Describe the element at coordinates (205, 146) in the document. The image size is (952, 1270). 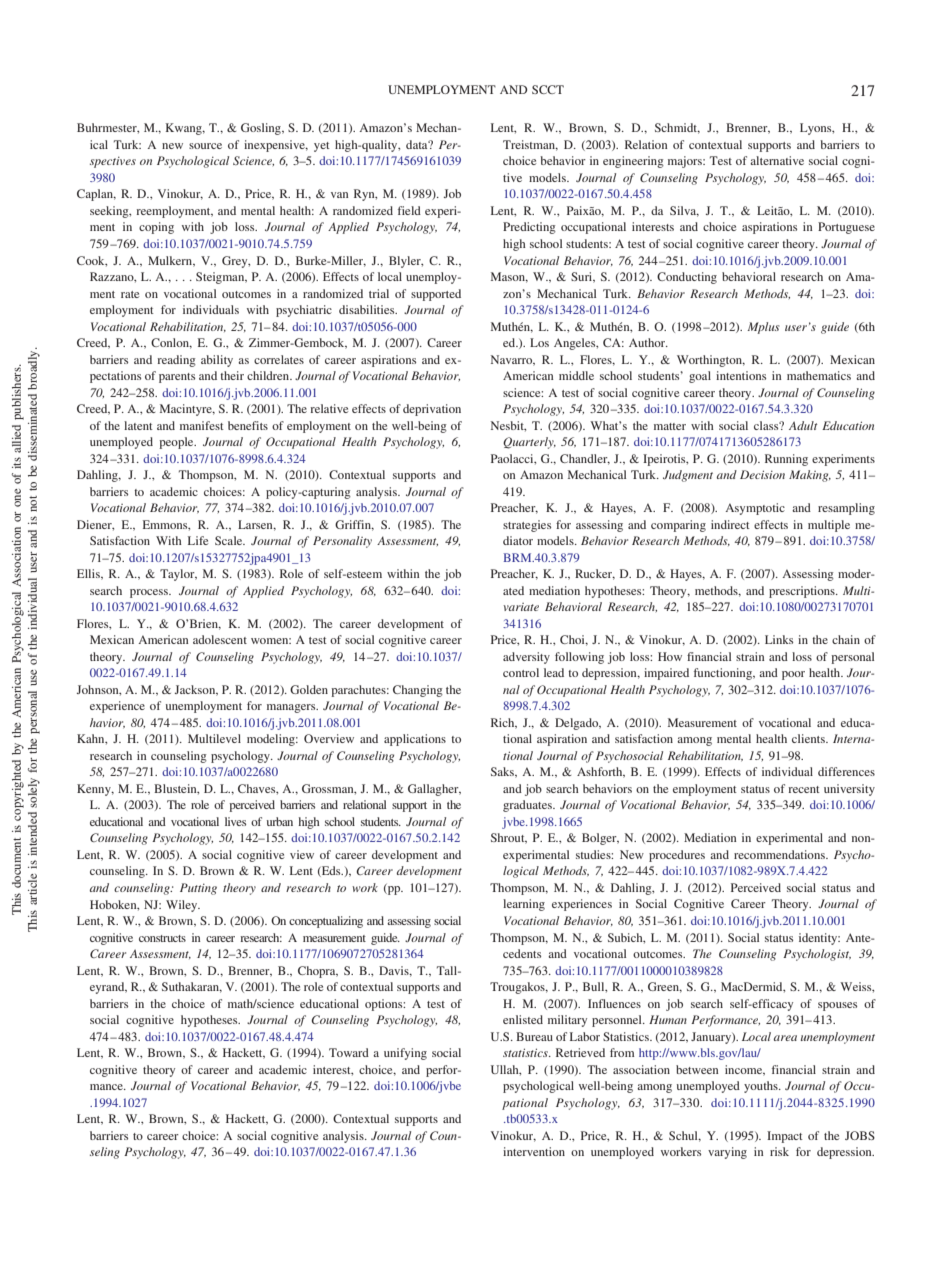
I see `source` at that location.
